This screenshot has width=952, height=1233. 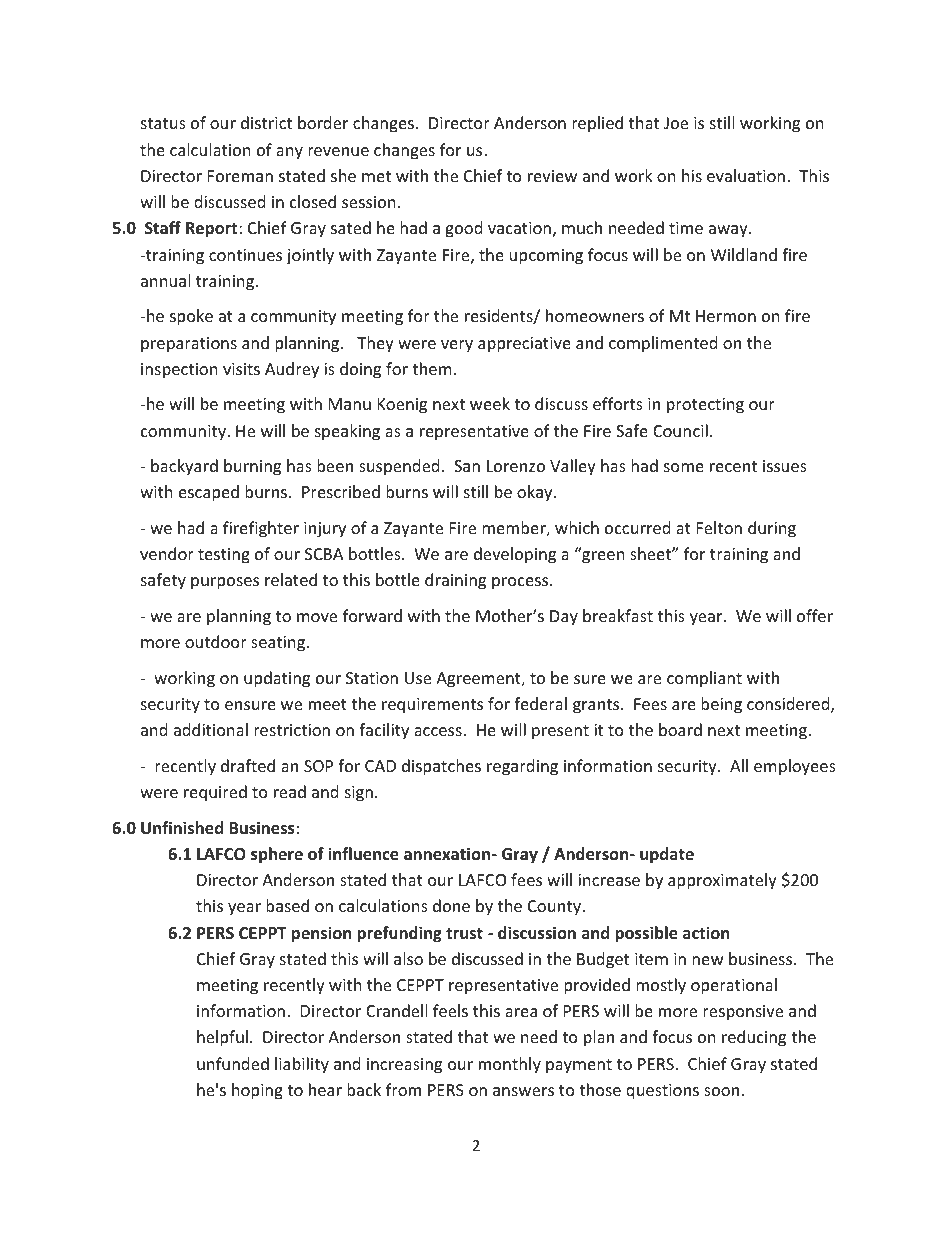 I want to click on San, so click(x=467, y=466).
